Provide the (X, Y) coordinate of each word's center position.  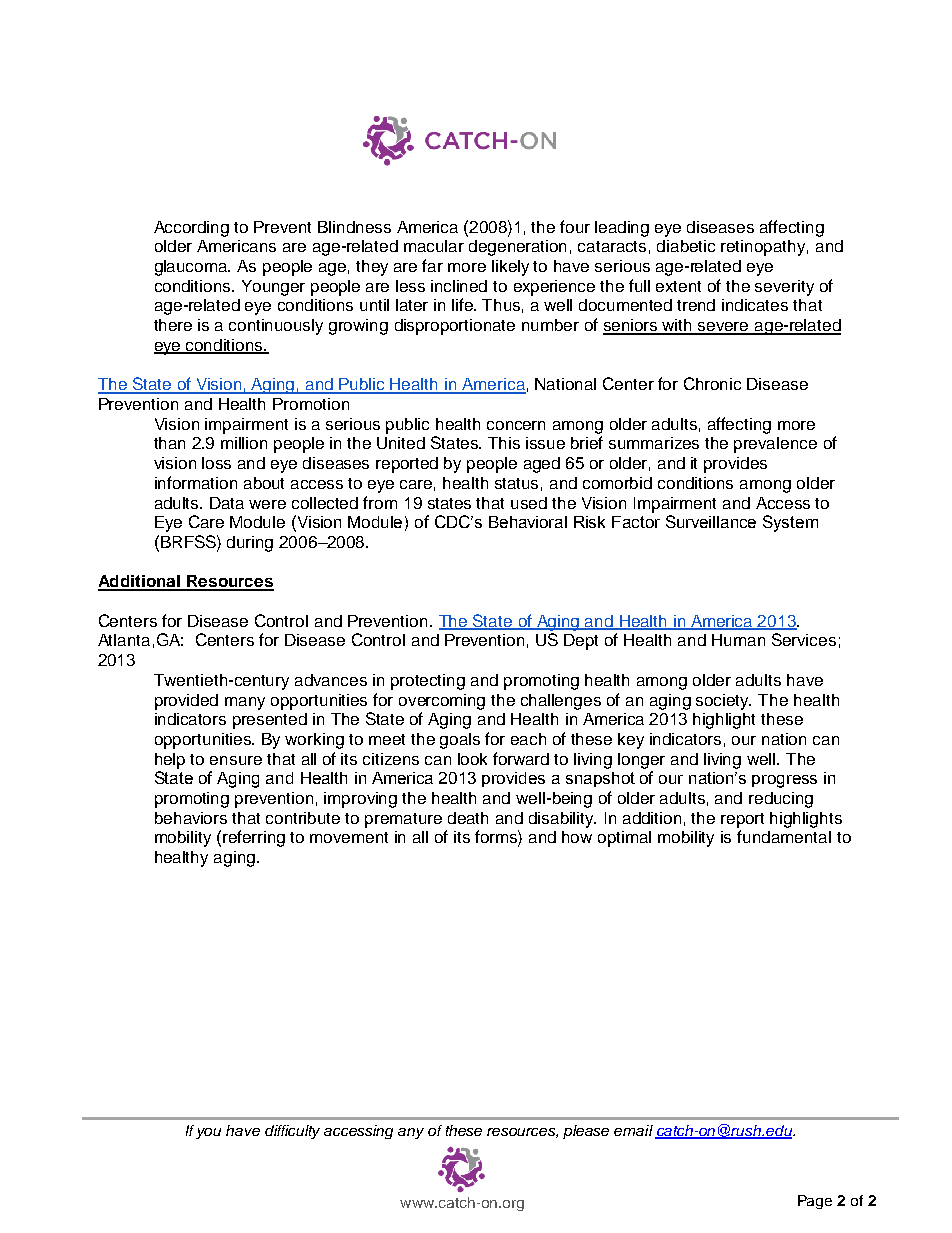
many (245, 703)
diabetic (686, 246)
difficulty (292, 1132)
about (264, 483)
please (586, 1132)
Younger (273, 288)
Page (815, 1202)
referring (254, 838)
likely (510, 268)
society (723, 702)
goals (460, 741)
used (529, 503)
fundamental (784, 836)
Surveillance (711, 521)
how (577, 837)
